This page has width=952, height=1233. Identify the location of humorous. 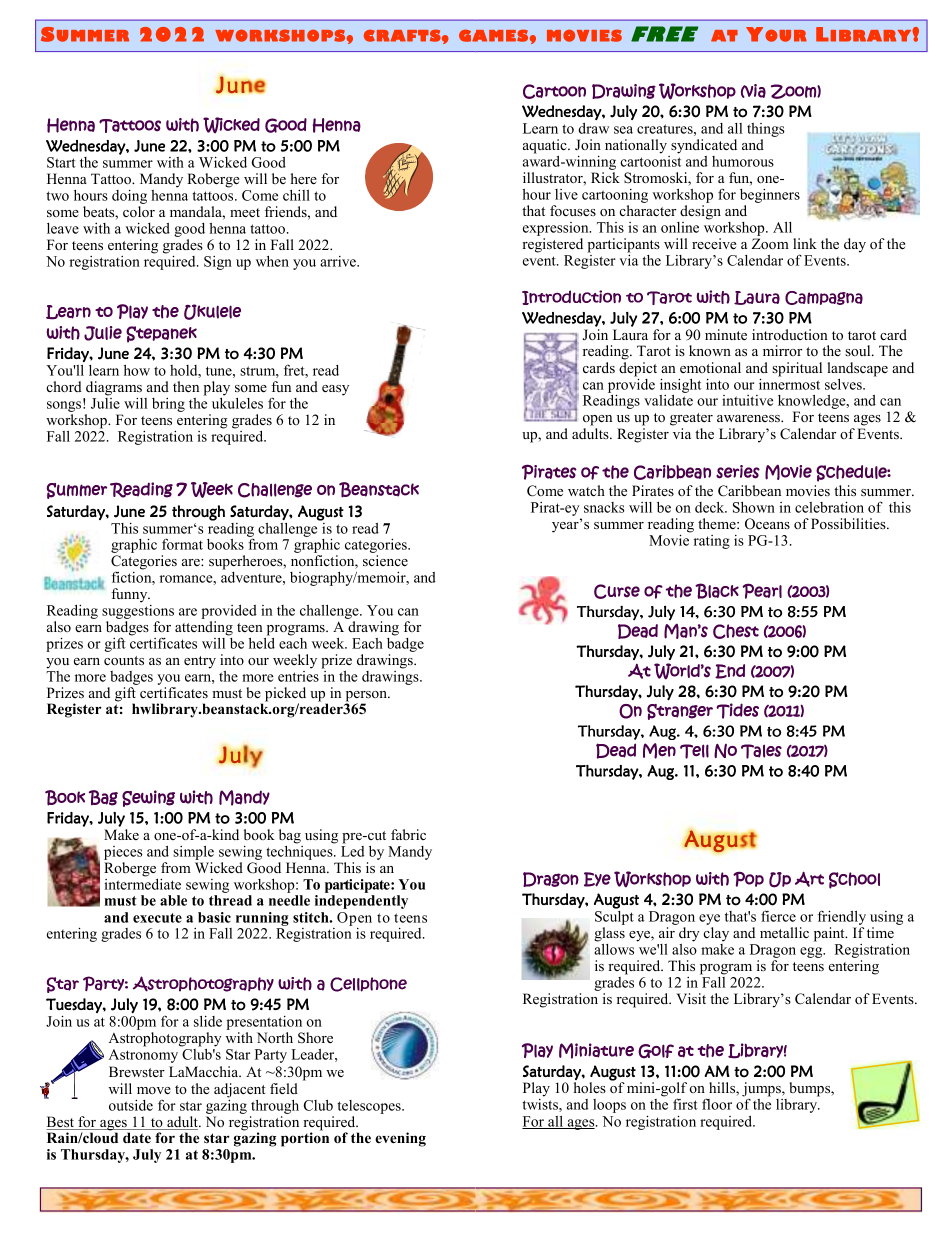
(743, 161).
